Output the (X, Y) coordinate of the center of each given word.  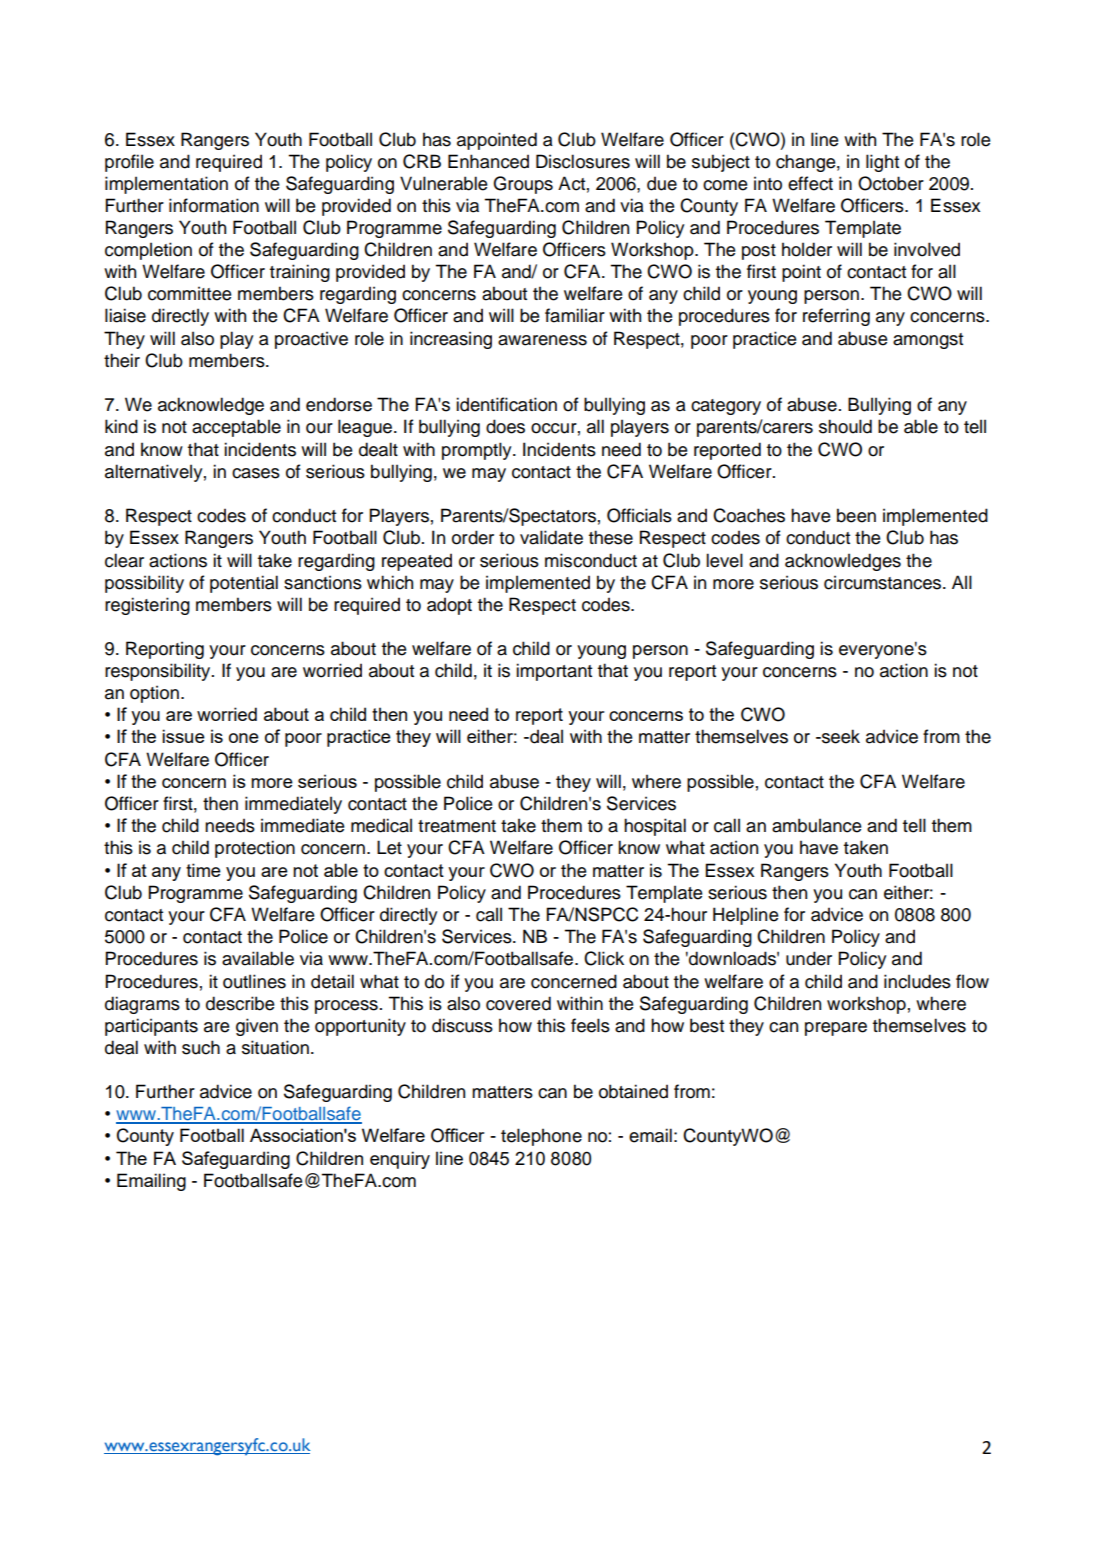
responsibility (159, 672)
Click (604, 958)
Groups (523, 185)
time (203, 870)
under (809, 958)
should (845, 426)
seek (840, 736)
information (214, 205)
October (891, 183)
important (554, 672)
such (201, 1047)
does (505, 426)
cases (256, 473)
